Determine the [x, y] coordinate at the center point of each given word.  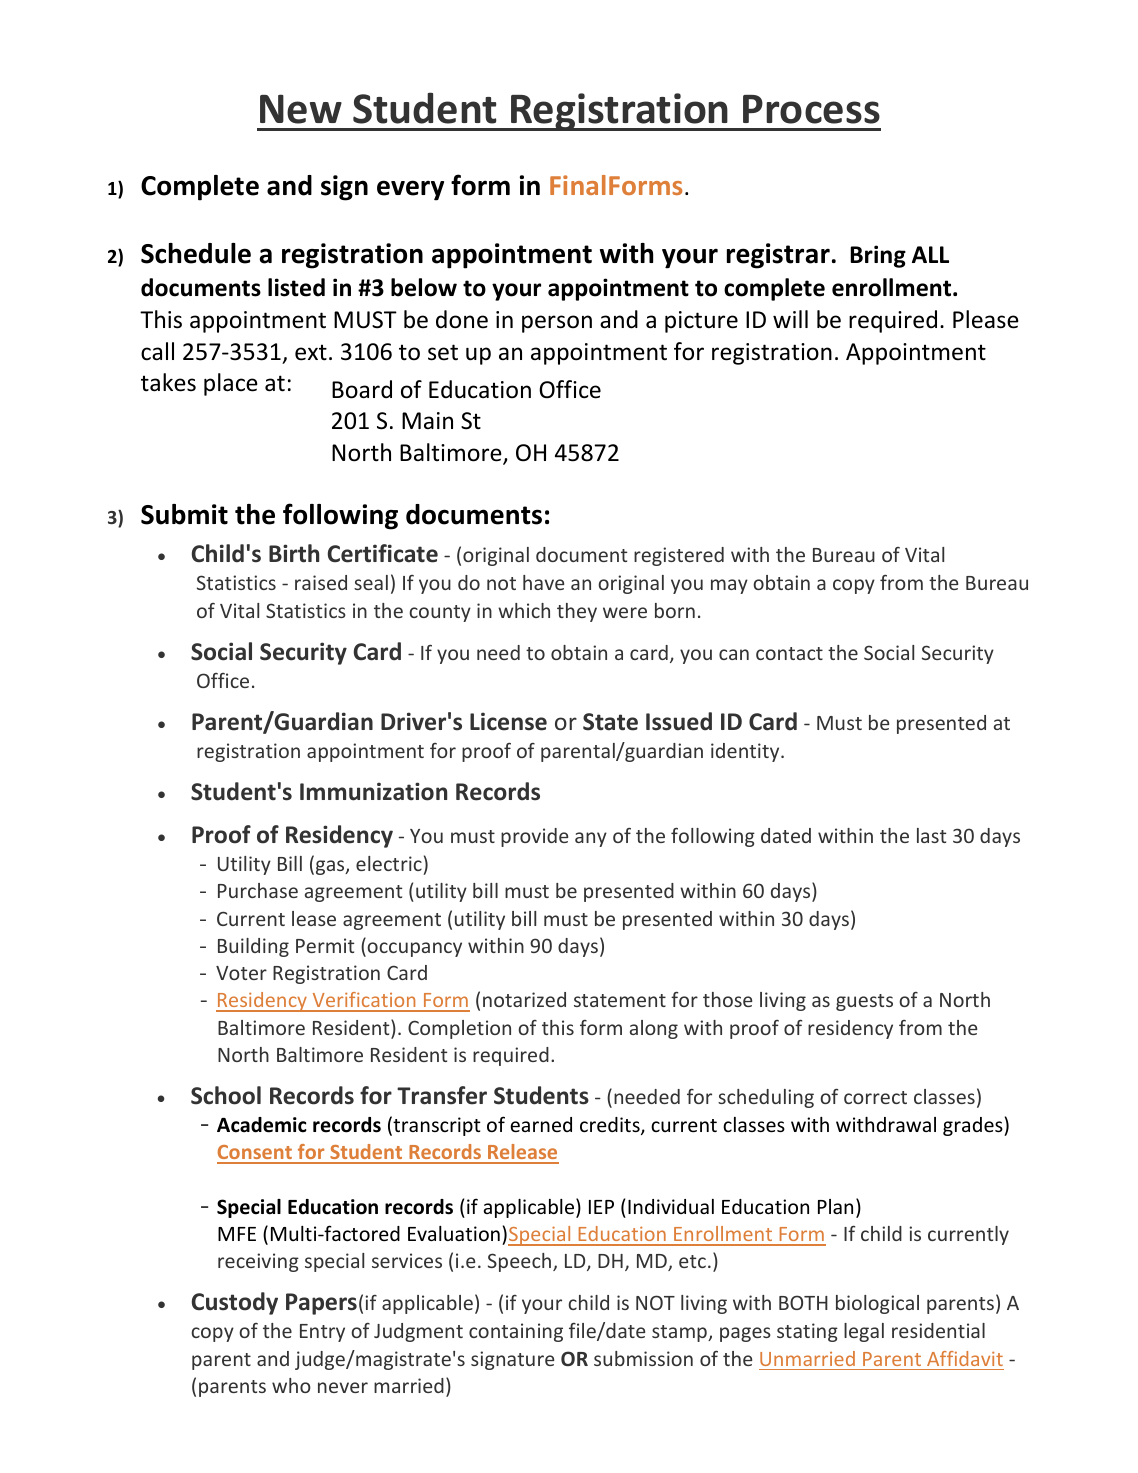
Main [427, 420]
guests [864, 1002]
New [301, 109]
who [291, 1385]
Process [811, 109]
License [508, 721]
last [931, 835]
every [410, 190]
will [790, 319]
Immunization [373, 791]
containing [516, 1332]
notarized [524, 999]
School [226, 1095]
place [231, 384]
